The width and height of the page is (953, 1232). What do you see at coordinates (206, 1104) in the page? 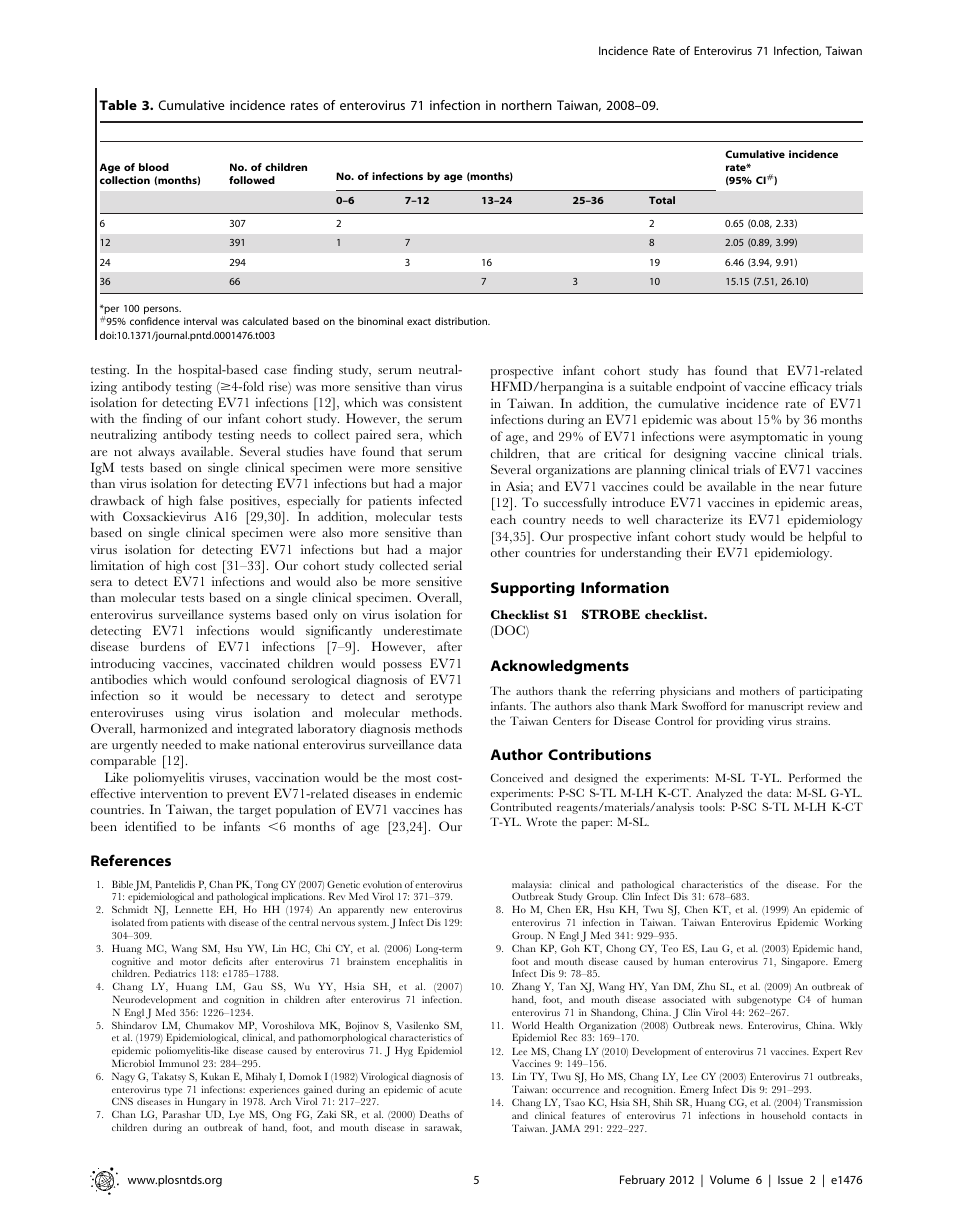
I see `Hungary` at bounding box center [206, 1104].
